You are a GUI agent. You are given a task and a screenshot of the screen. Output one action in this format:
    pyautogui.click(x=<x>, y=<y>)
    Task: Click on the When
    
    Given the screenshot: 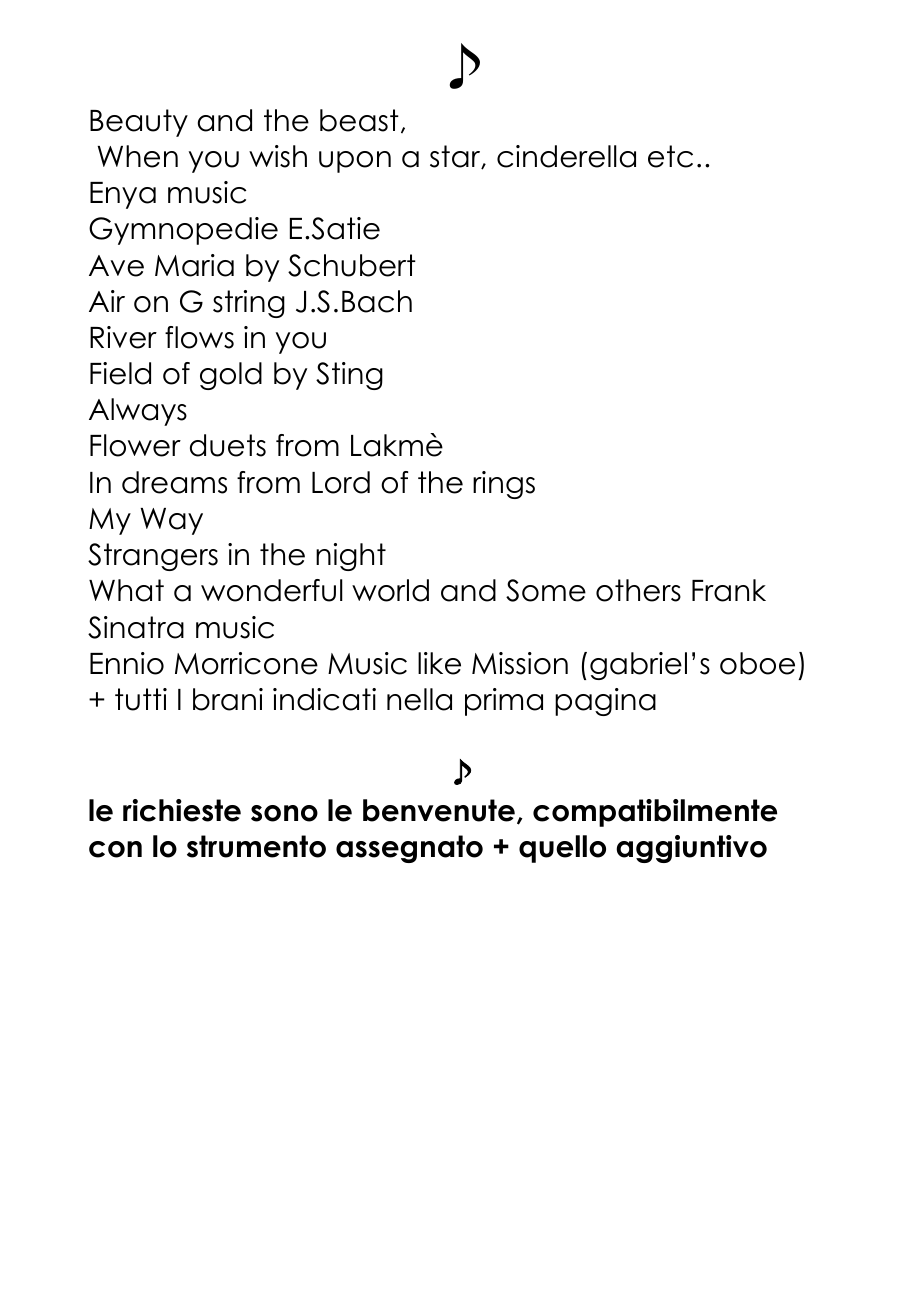 What is the action you would take?
    pyautogui.click(x=137, y=156)
